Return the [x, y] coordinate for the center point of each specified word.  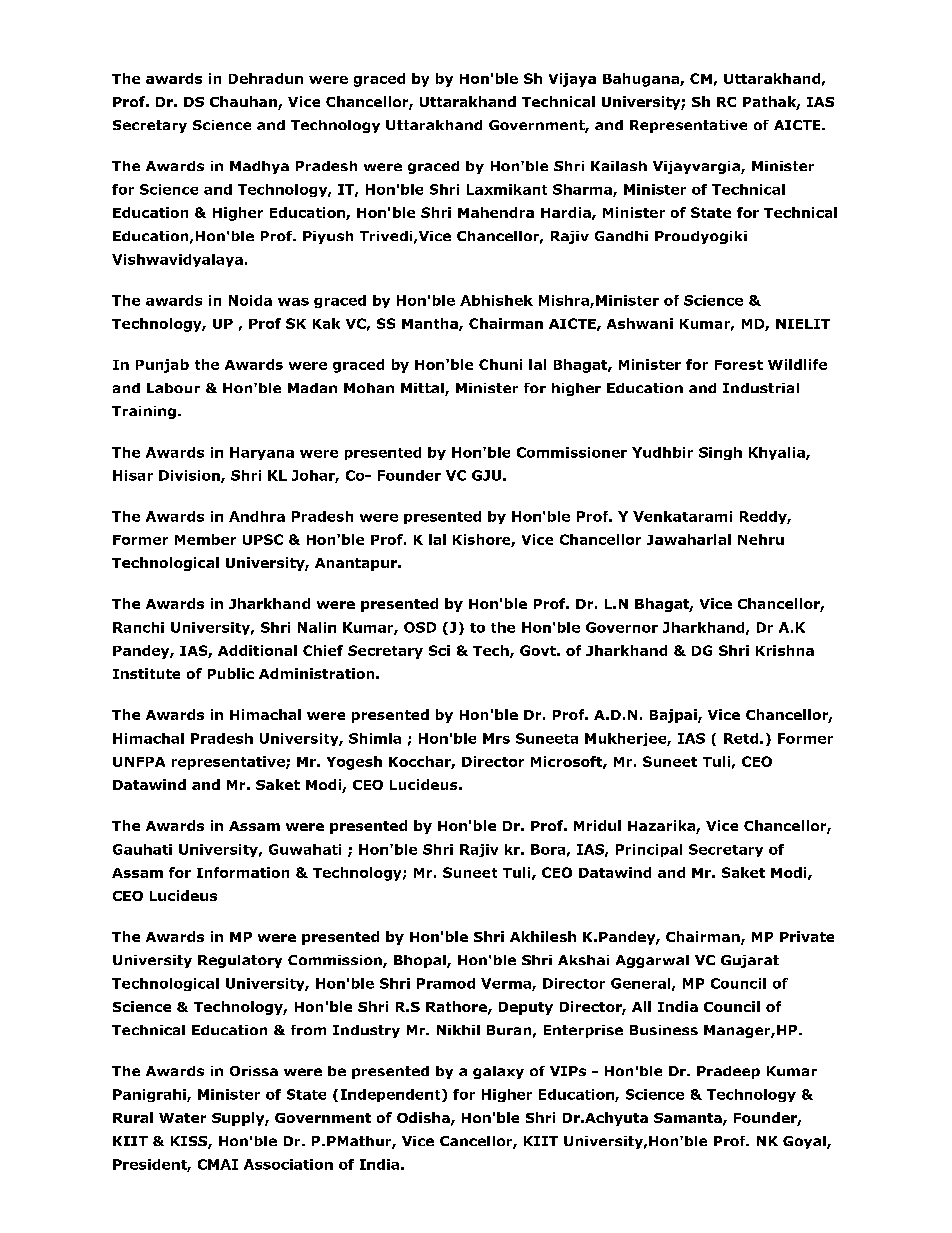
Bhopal [421, 961]
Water [182, 1118]
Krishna [785, 650]
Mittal [423, 389]
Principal [649, 850]
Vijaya [572, 80]
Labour [173, 388]
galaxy [498, 1072]
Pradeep [728, 1072]
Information [243, 872]
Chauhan [244, 103]
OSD [420, 627]
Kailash [619, 166]
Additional [257, 650]
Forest [739, 365]
